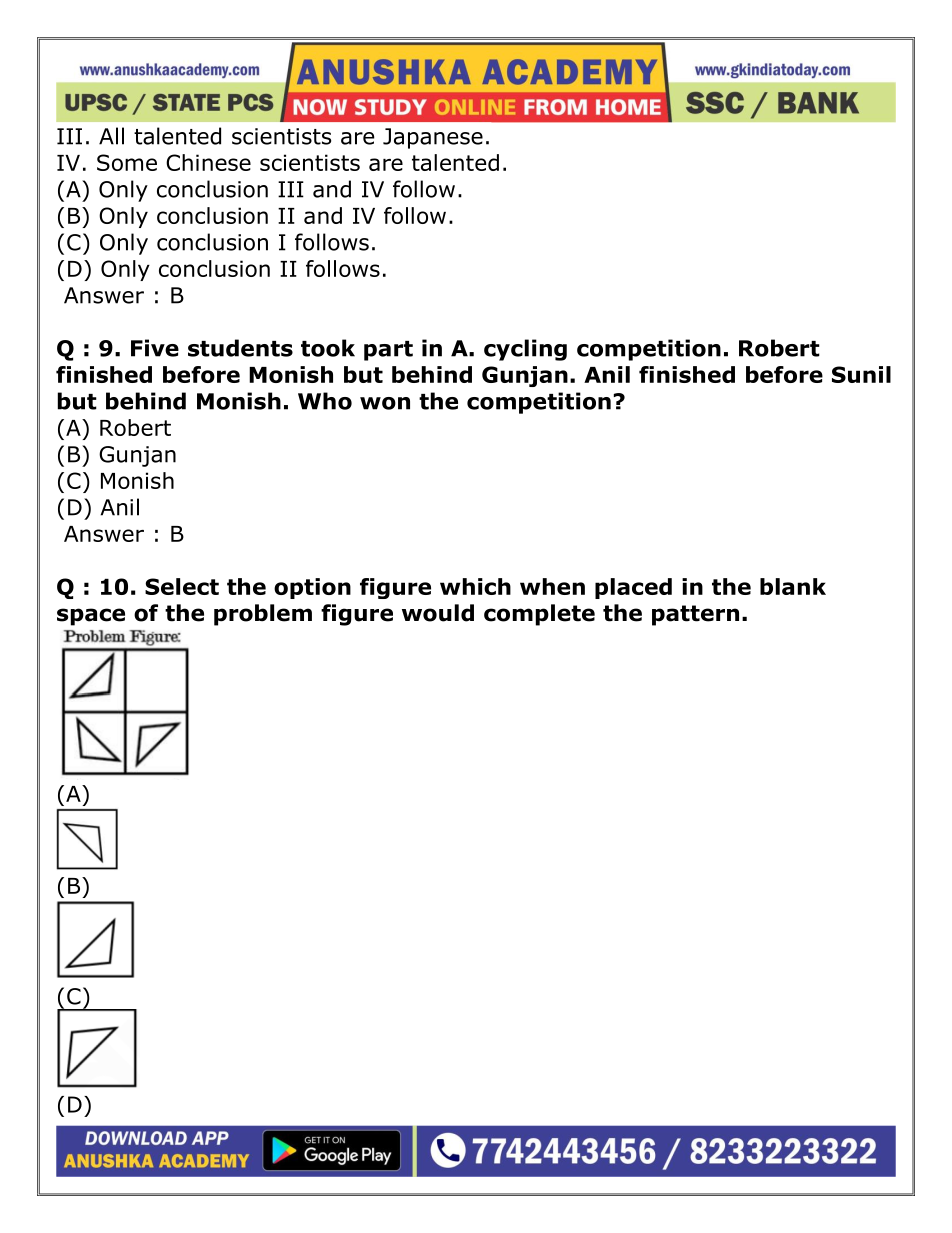 This image has height=1233, width=952. I want to click on Some, so click(127, 162).
